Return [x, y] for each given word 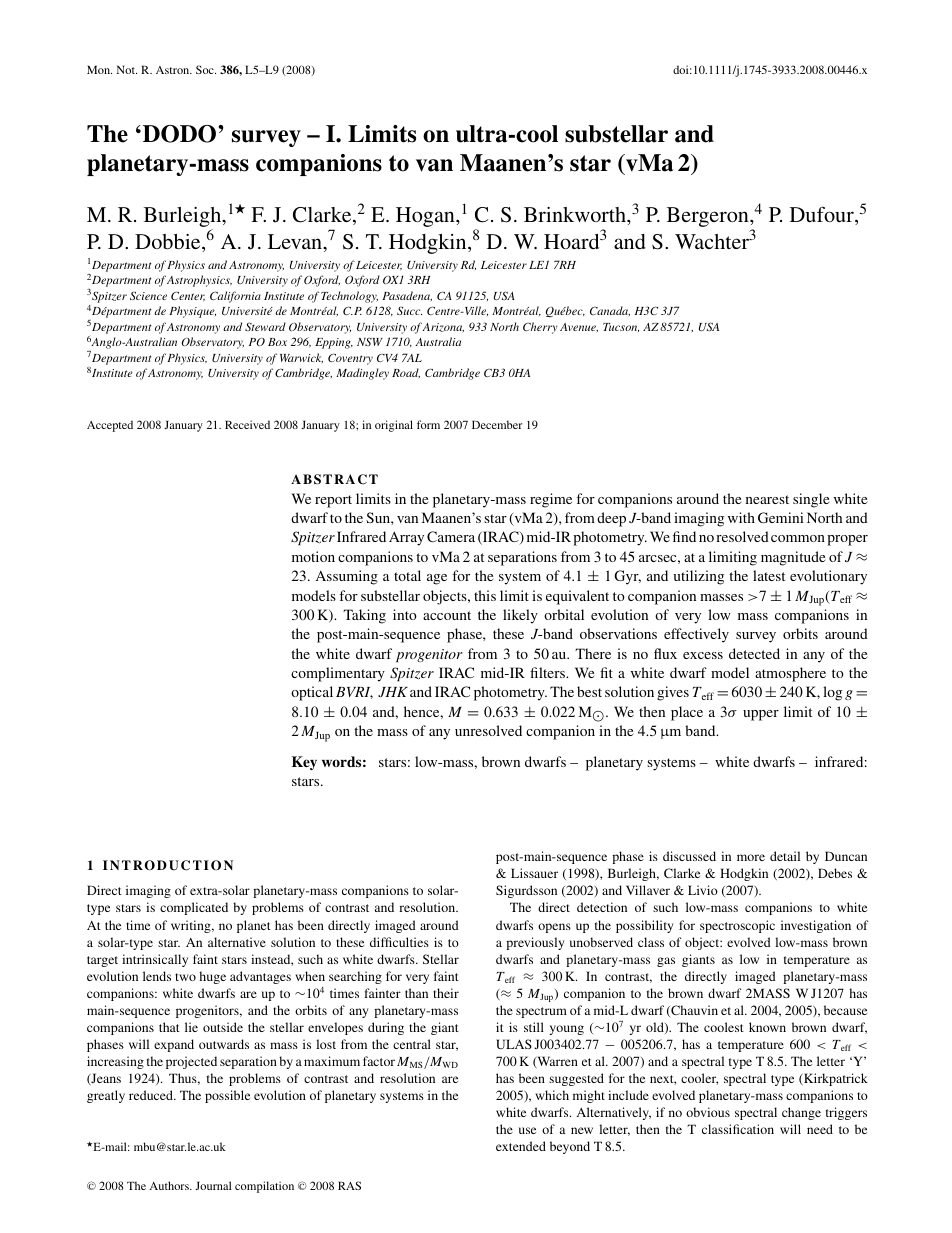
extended [521, 1146]
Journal [213, 1185]
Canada [610, 311]
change [801, 1113]
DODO [179, 134]
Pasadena [407, 296]
